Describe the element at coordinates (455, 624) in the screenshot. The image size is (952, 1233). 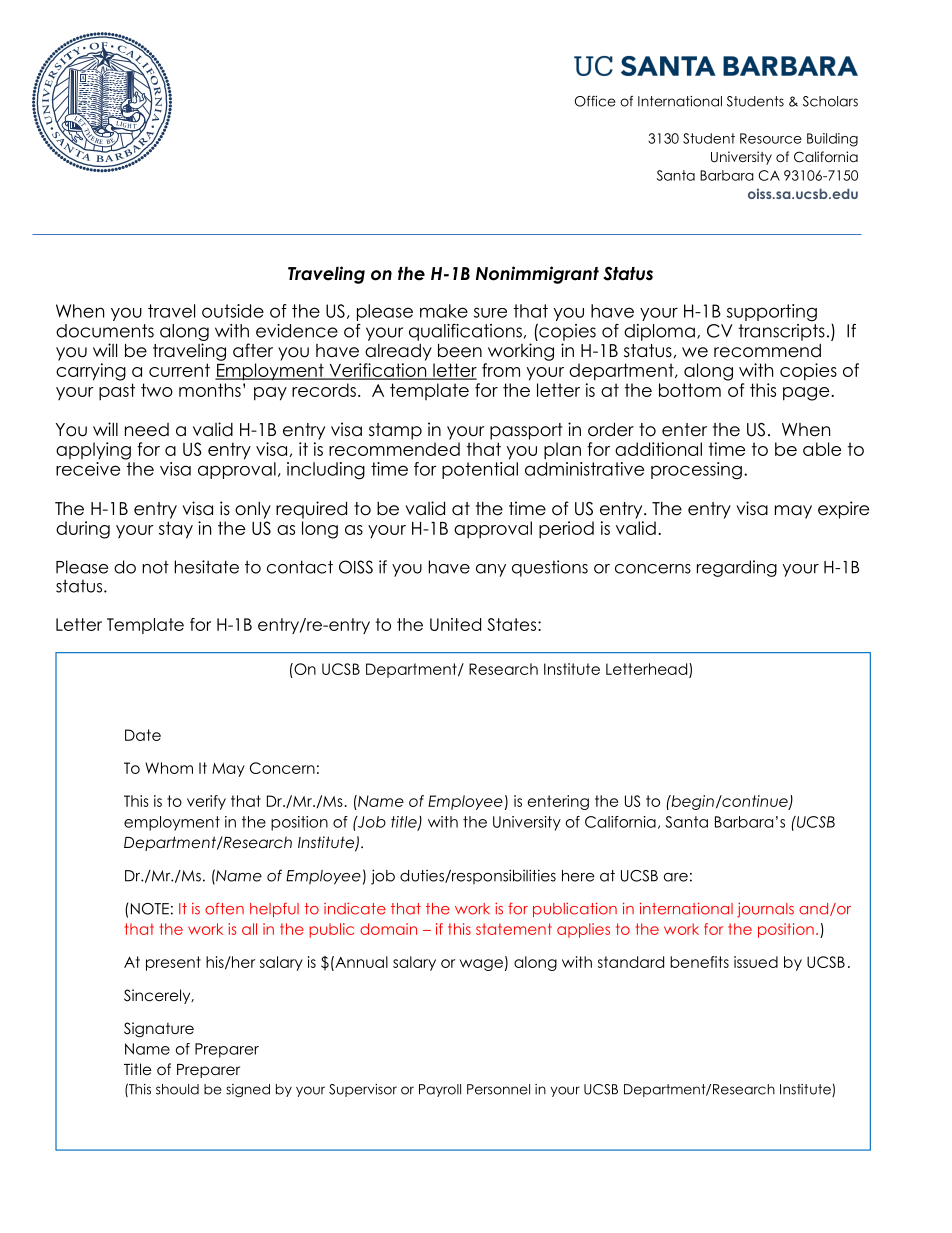
I see `United` at that location.
